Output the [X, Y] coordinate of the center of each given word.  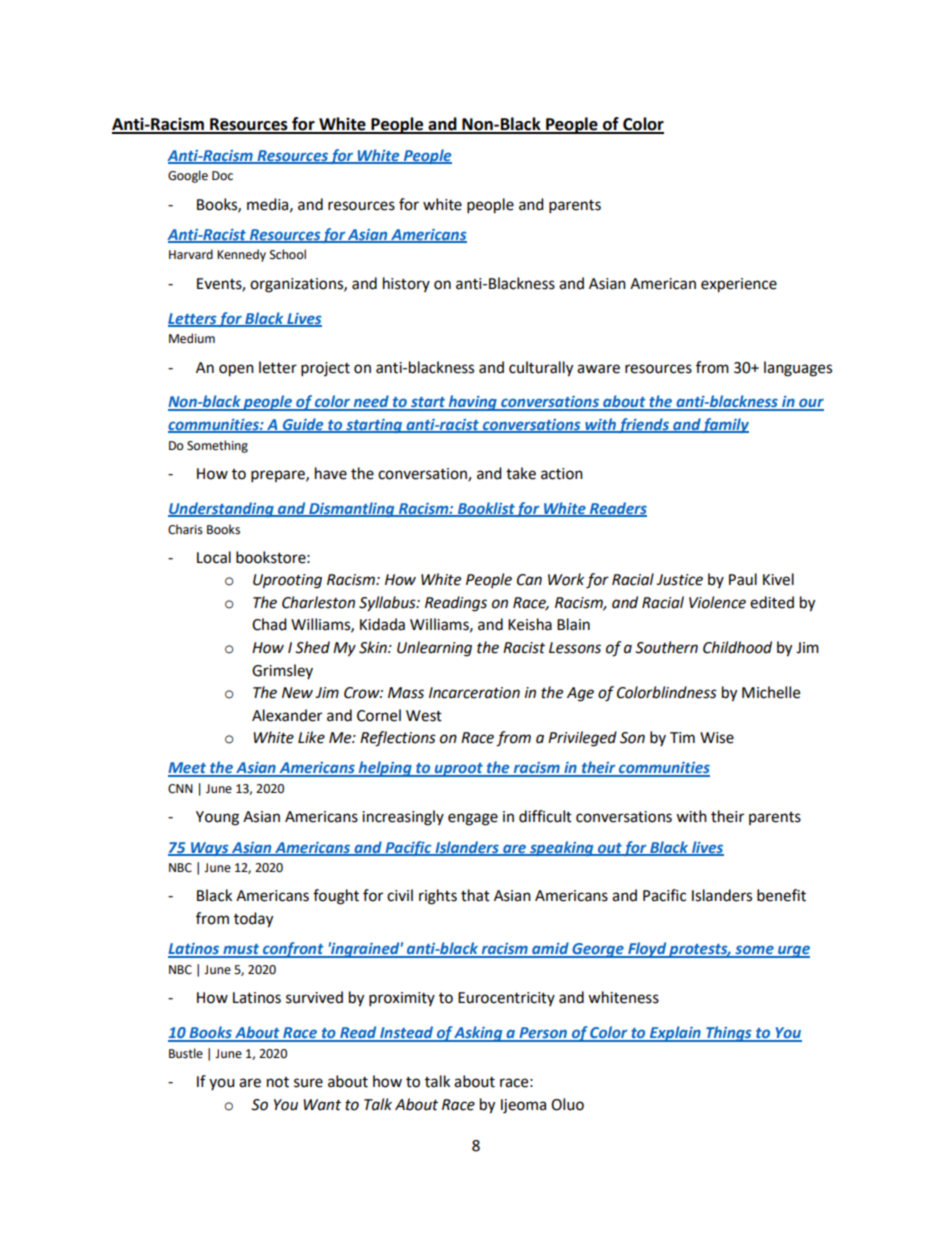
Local [214, 557]
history [406, 284]
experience [739, 285]
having [472, 403]
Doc [222, 176]
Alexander [287, 715]
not [278, 1082]
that [475, 895]
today [253, 920]
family [725, 425]
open [236, 370]
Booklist [485, 509]
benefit [781, 895]
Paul [743, 579]
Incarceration [474, 693]
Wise [717, 738]
